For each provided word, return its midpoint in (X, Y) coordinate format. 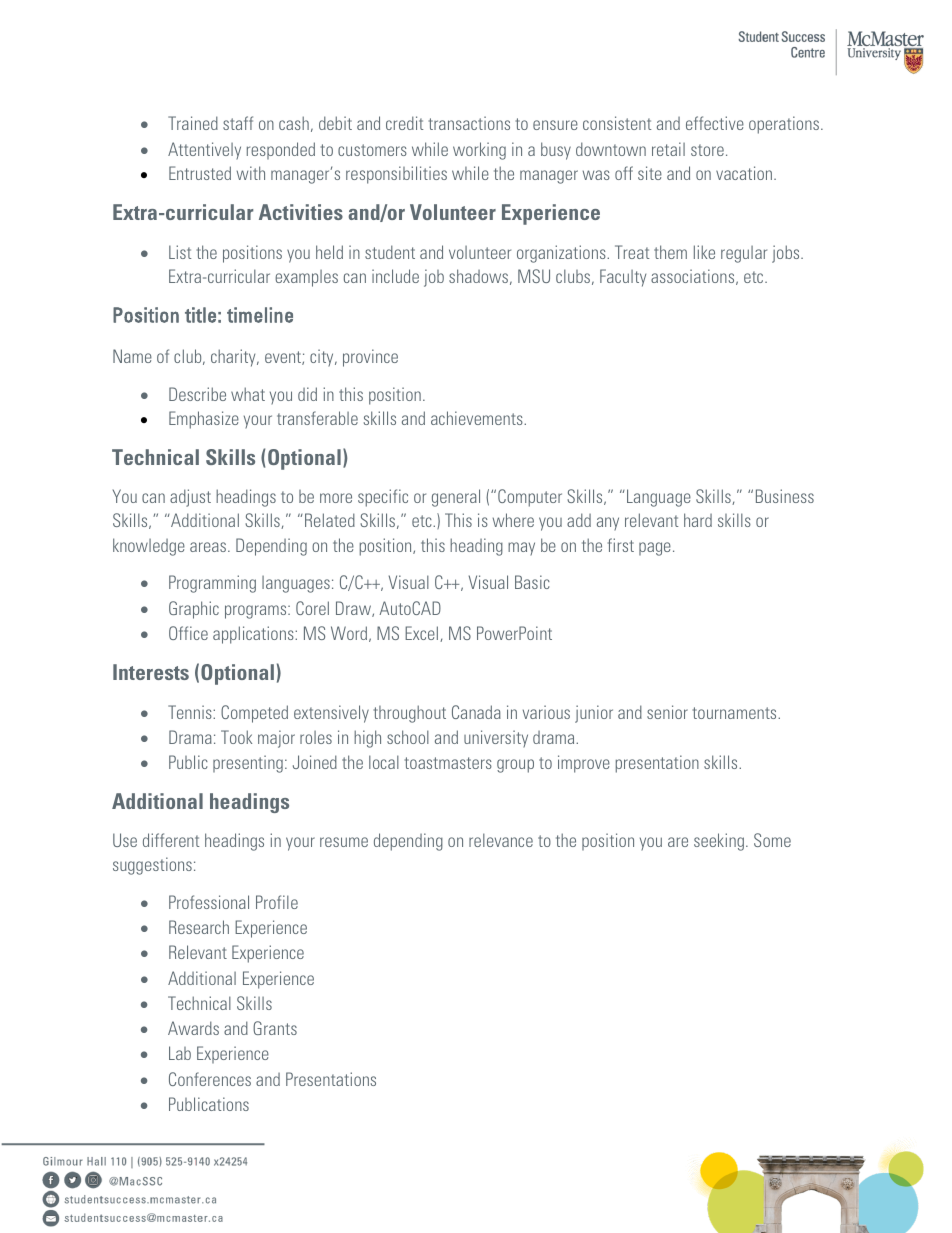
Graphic (194, 610)
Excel (421, 633)
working (479, 151)
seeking (719, 842)
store (707, 150)
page (655, 549)
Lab (180, 1053)
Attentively (204, 151)
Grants (275, 1028)
